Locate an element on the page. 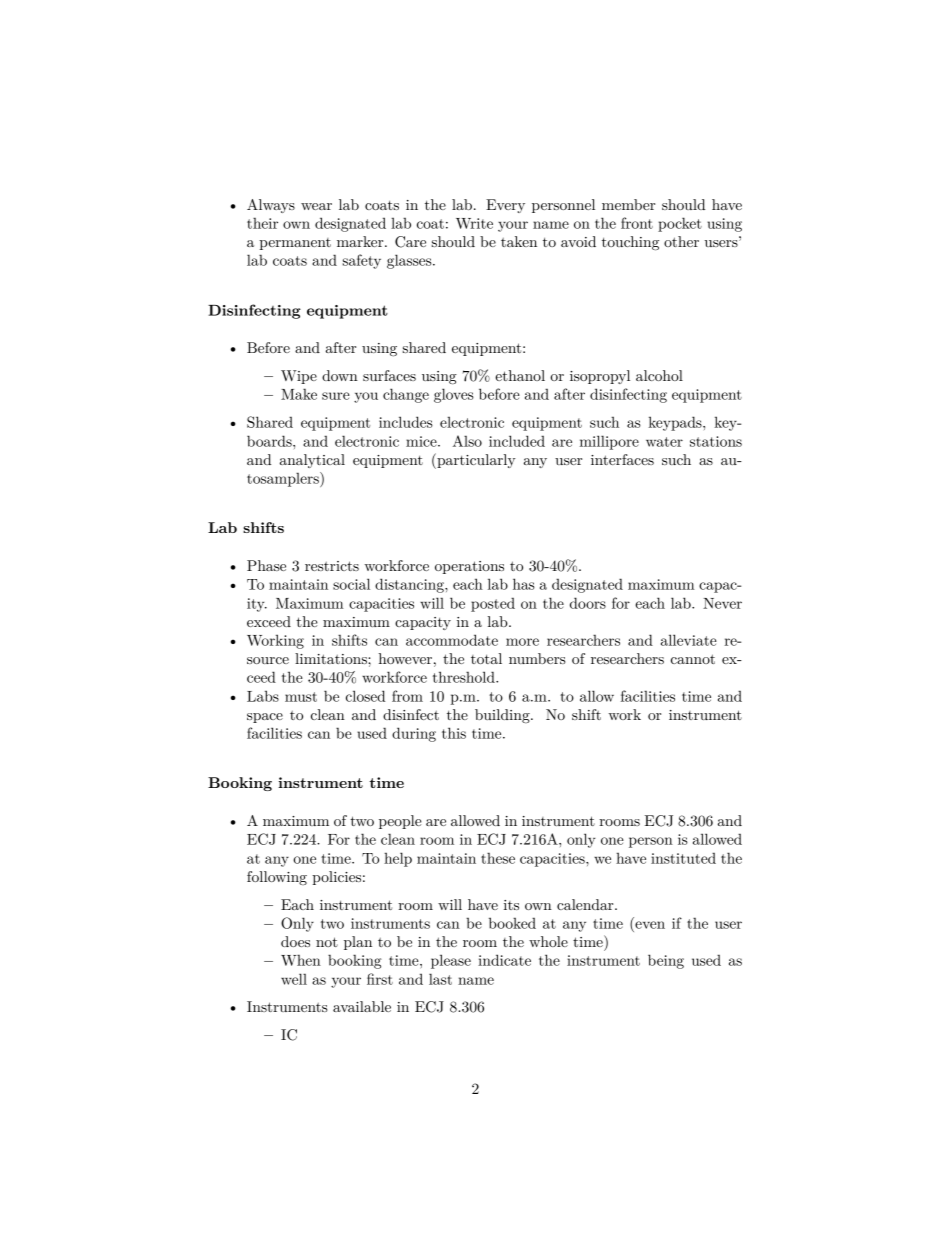  Write is located at coordinates (474, 223).
